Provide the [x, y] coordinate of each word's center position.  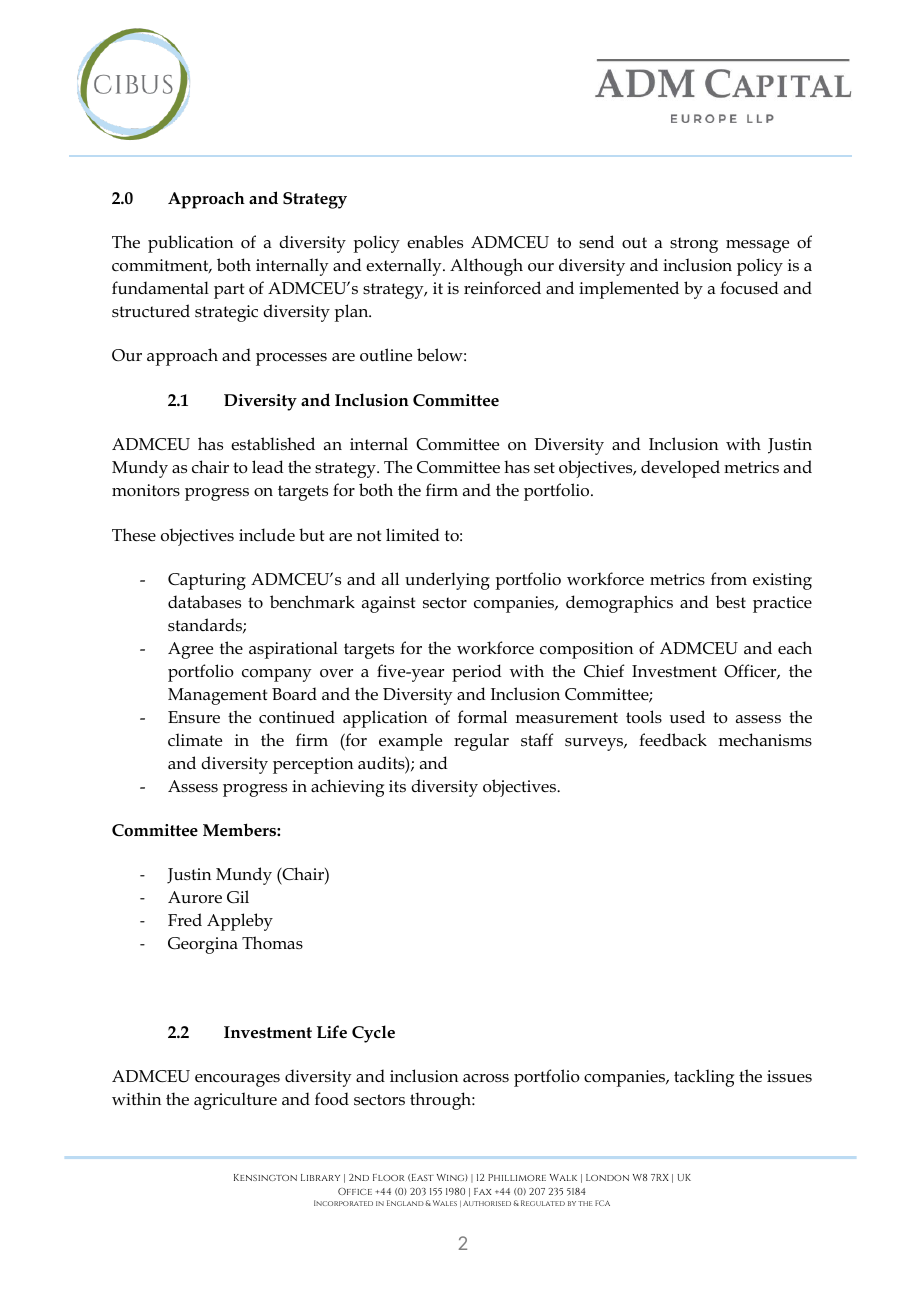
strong [694, 245]
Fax [482, 1191]
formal [482, 717]
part [229, 291]
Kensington [265, 1177]
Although [486, 267]
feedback [673, 740]
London [607, 1177]
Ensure [194, 717]
